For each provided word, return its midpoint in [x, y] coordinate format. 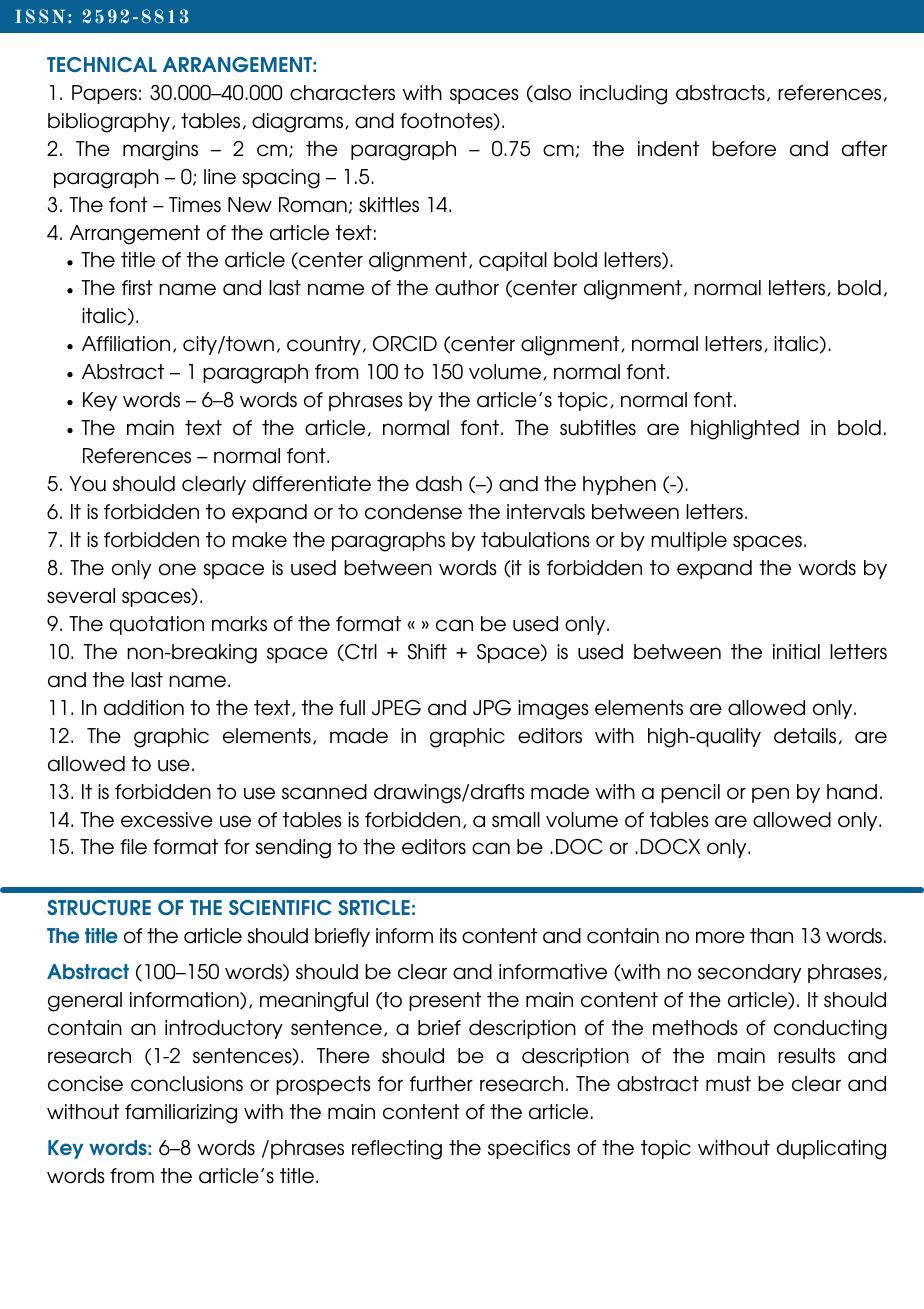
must [728, 1084]
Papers [104, 94]
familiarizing [181, 1114]
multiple [689, 541]
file [133, 847]
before [744, 149]
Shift [427, 652]
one [177, 569]
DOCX [670, 847]
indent [668, 149]
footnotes [447, 121]
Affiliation [126, 344]
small [516, 820]
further [441, 1084]
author [467, 288]
